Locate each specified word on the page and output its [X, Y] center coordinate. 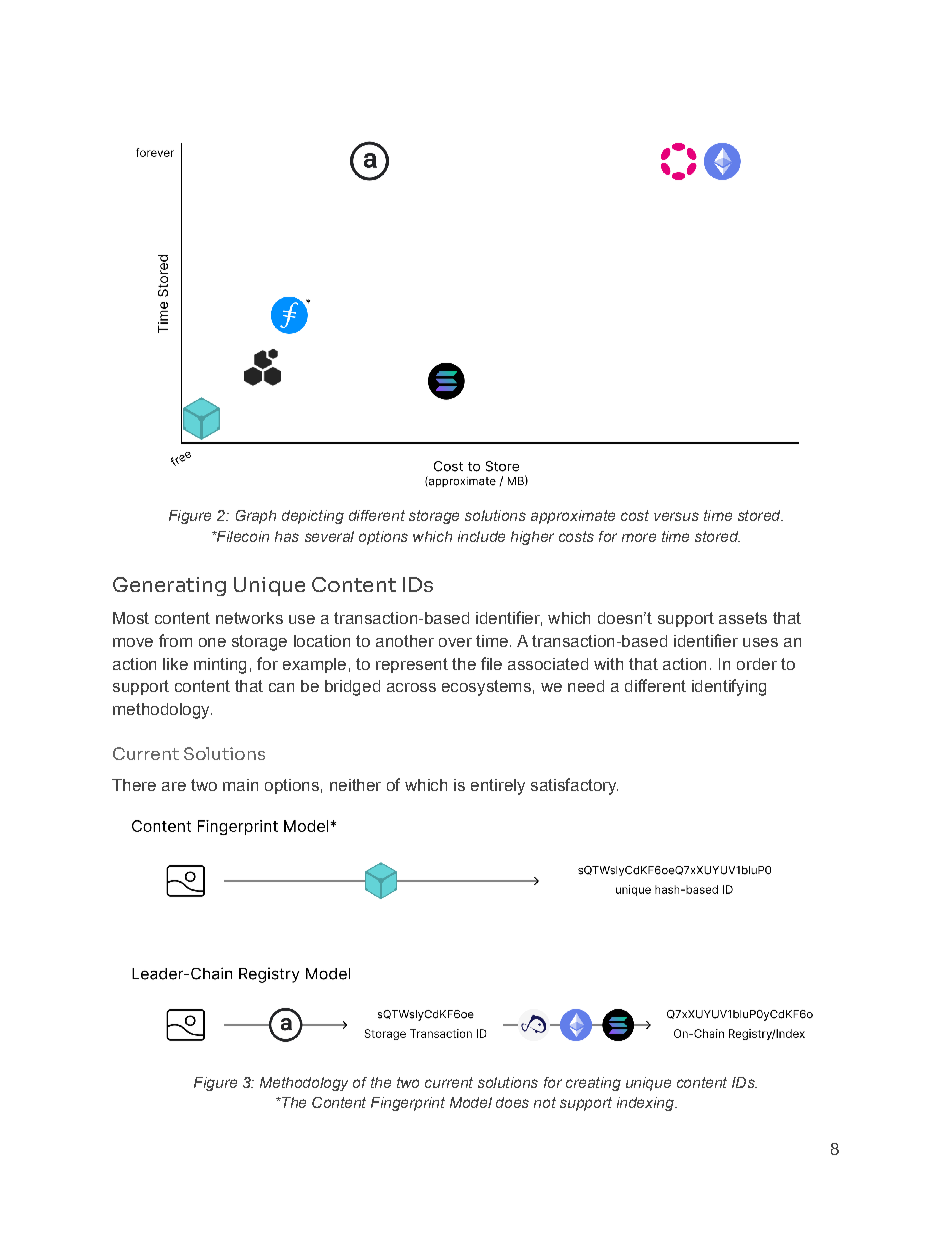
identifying [729, 687]
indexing [646, 1104]
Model [471, 1102]
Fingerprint [408, 1104]
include [481, 536]
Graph [256, 517]
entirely [498, 787]
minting [220, 666]
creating [593, 1084]
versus [676, 516]
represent [412, 665]
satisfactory [574, 786]
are [174, 786]
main [240, 785]
